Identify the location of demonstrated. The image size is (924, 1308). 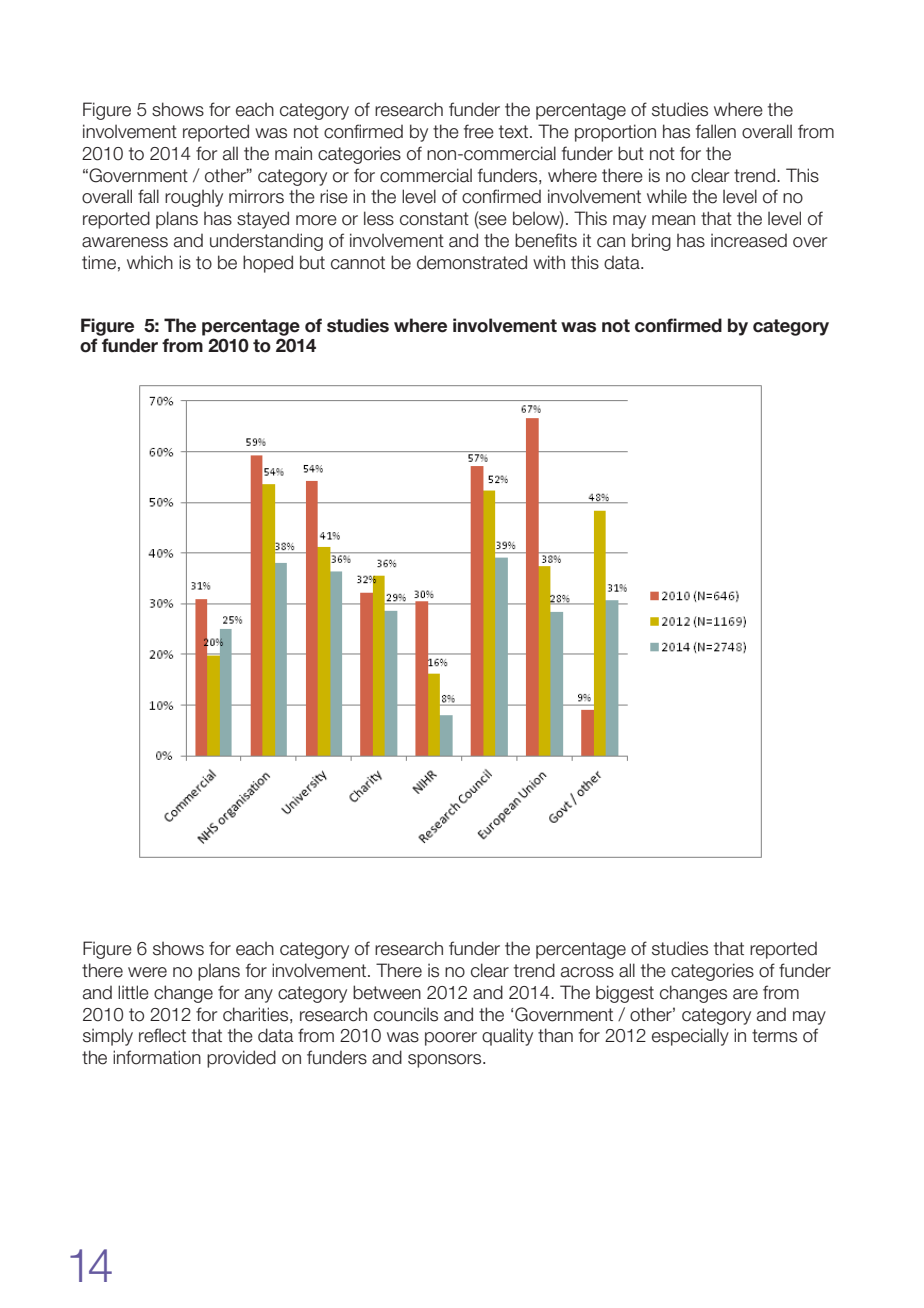
(472, 262).
